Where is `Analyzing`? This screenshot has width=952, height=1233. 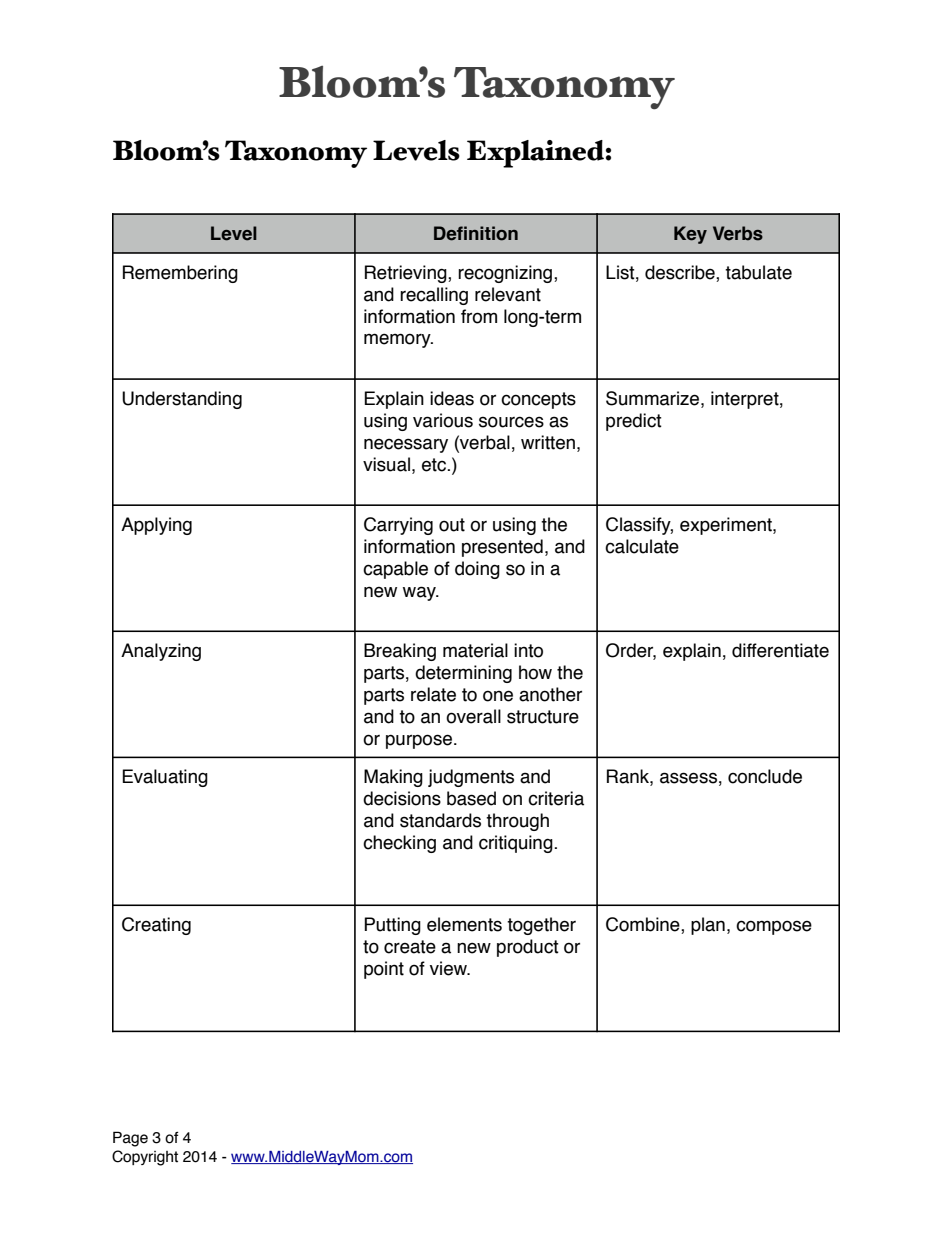
Analyzing is located at coordinates (161, 652).
